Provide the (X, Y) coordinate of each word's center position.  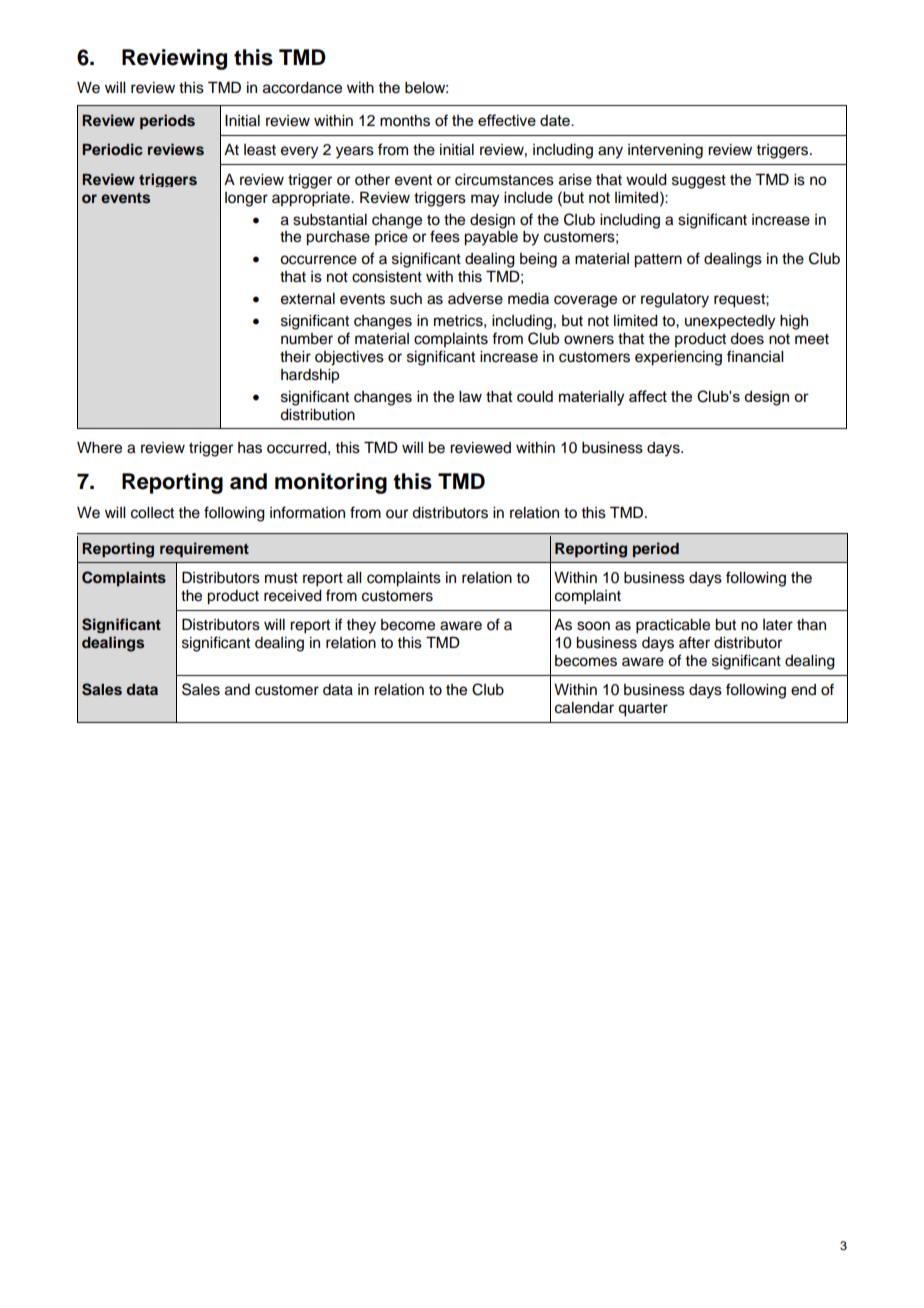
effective (507, 120)
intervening (665, 151)
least (260, 150)
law (470, 397)
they (361, 626)
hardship (310, 376)
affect (648, 396)
